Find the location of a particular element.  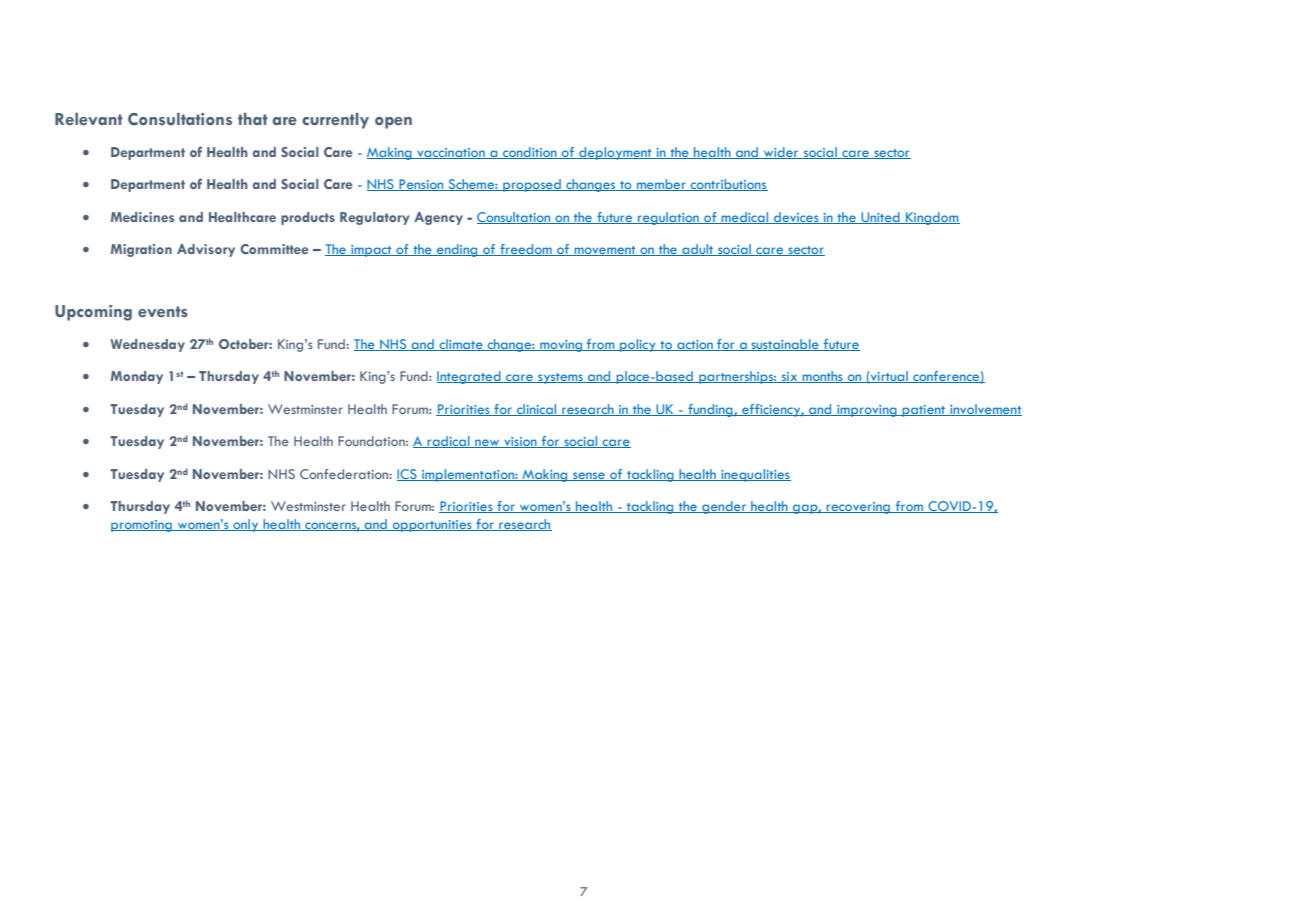

United is located at coordinates (880, 218).
